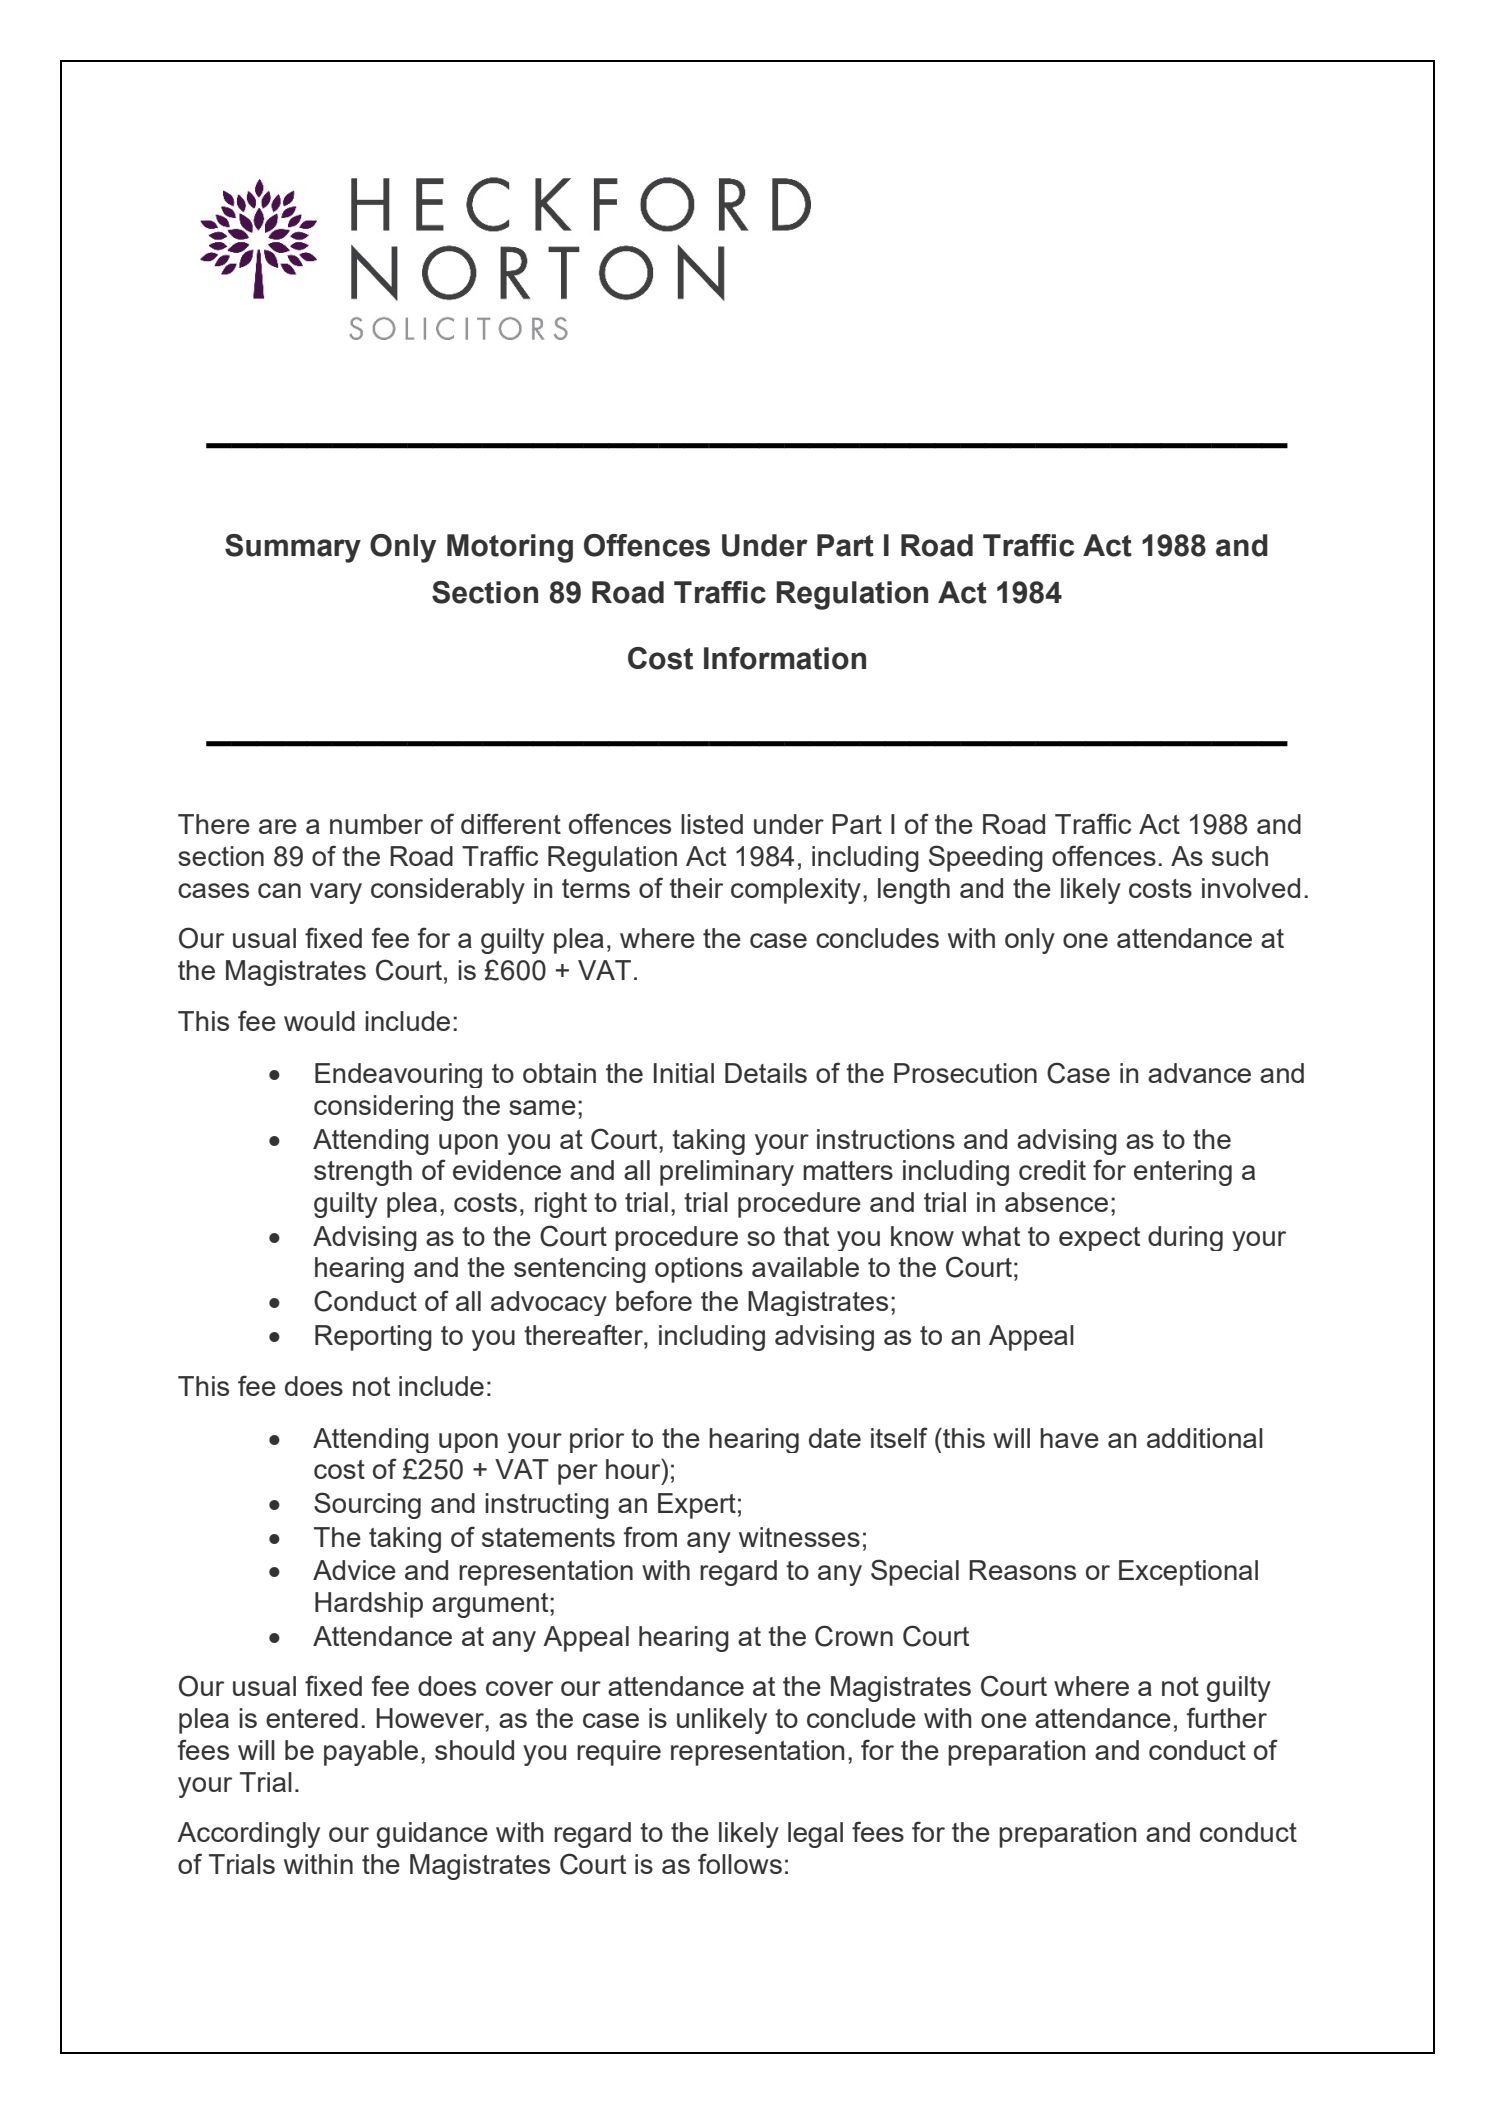  What do you see at coordinates (727, 1173) in the image?
I see `preliminary` at bounding box center [727, 1173].
